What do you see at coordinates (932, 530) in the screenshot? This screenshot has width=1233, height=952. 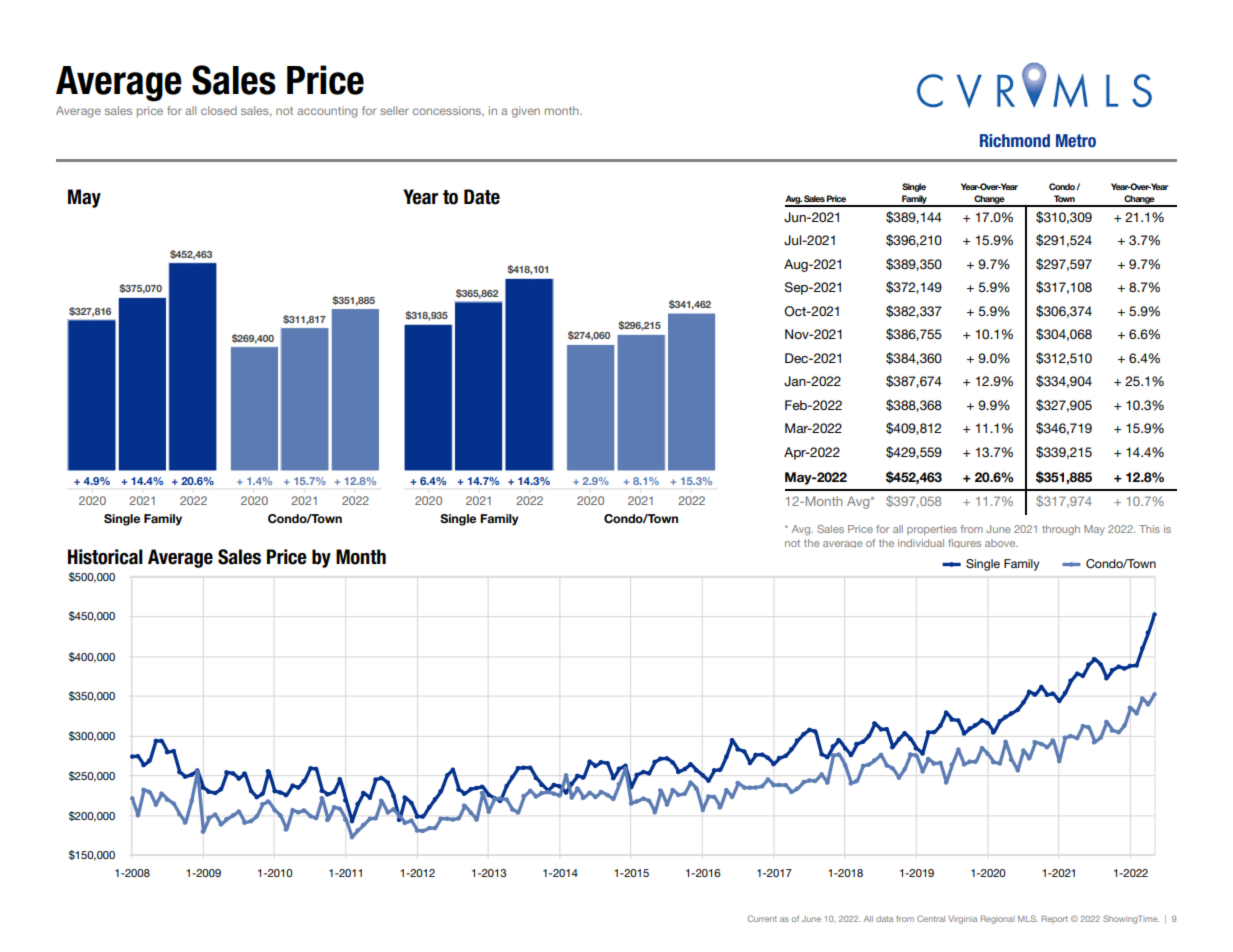 I see `properties` at bounding box center [932, 530].
